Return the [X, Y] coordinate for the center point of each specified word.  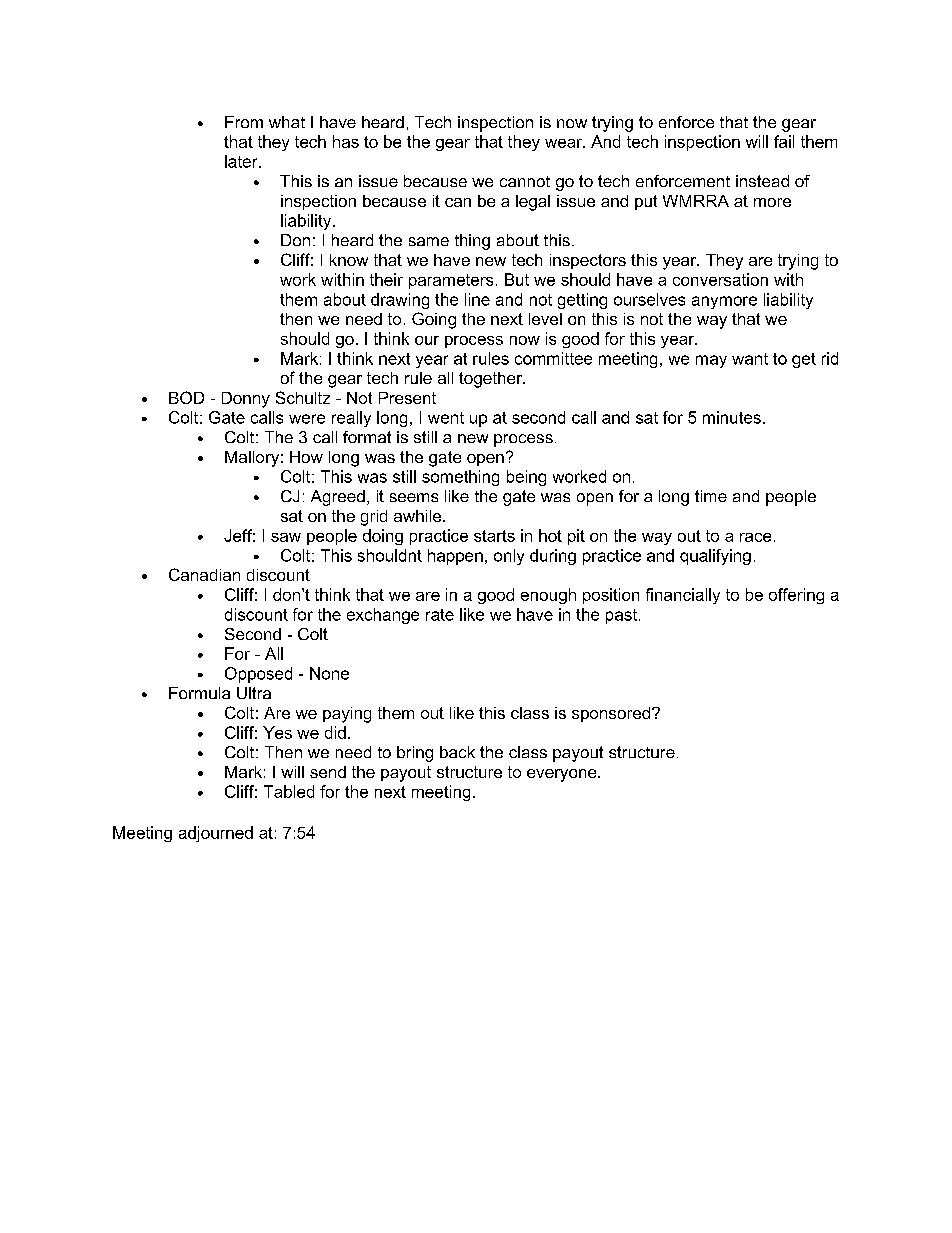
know [349, 260]
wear [564, 143]
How [306, 457]
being [526, 478]
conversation [720, 279]
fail [784, 141]
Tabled [289, 791]
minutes [732, 417]
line [477, 299]
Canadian [204, 574]
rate [440, 615]
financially [683, 596]
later [242, 161]
